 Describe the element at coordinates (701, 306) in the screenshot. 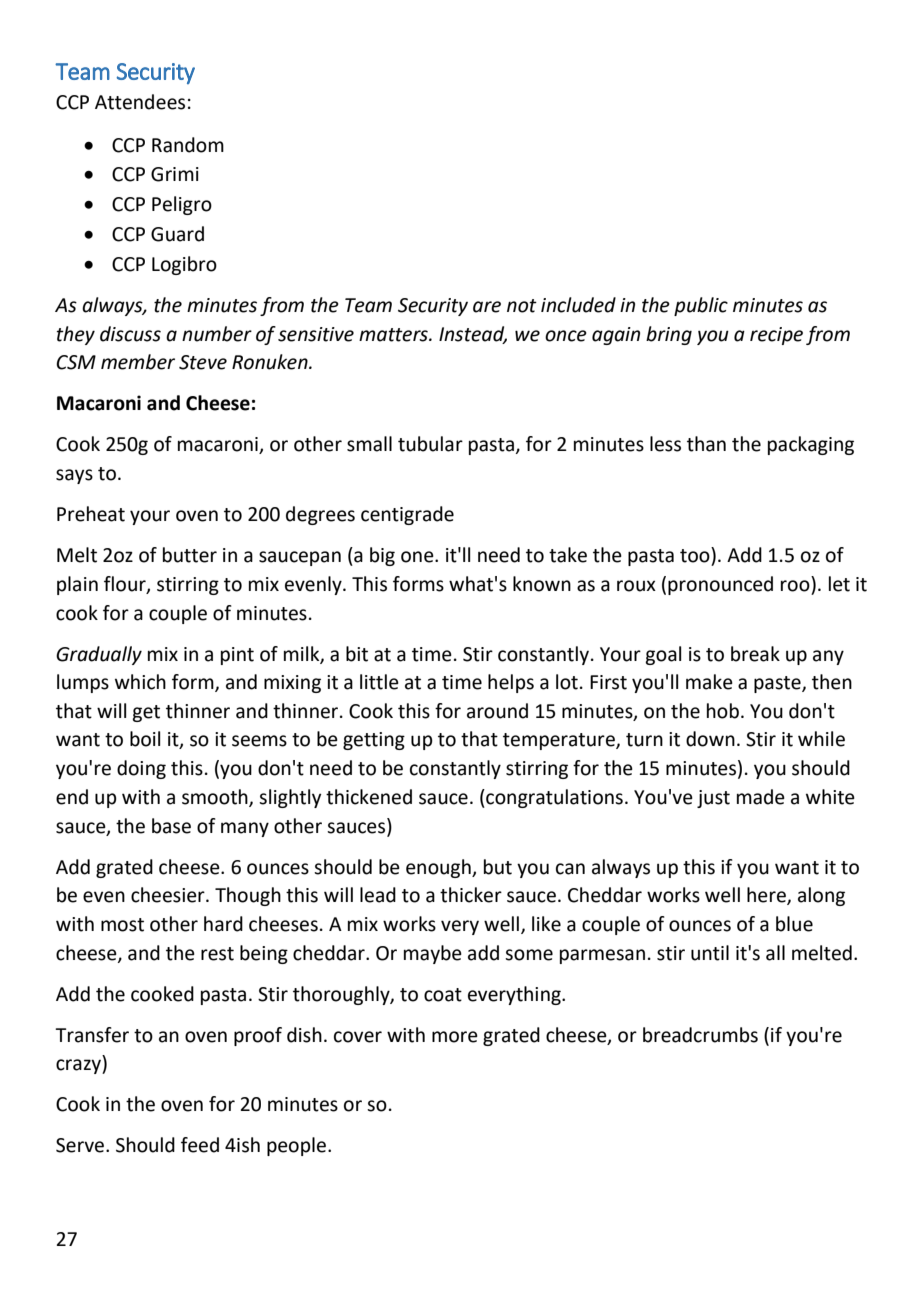

I see `public` at that location.
